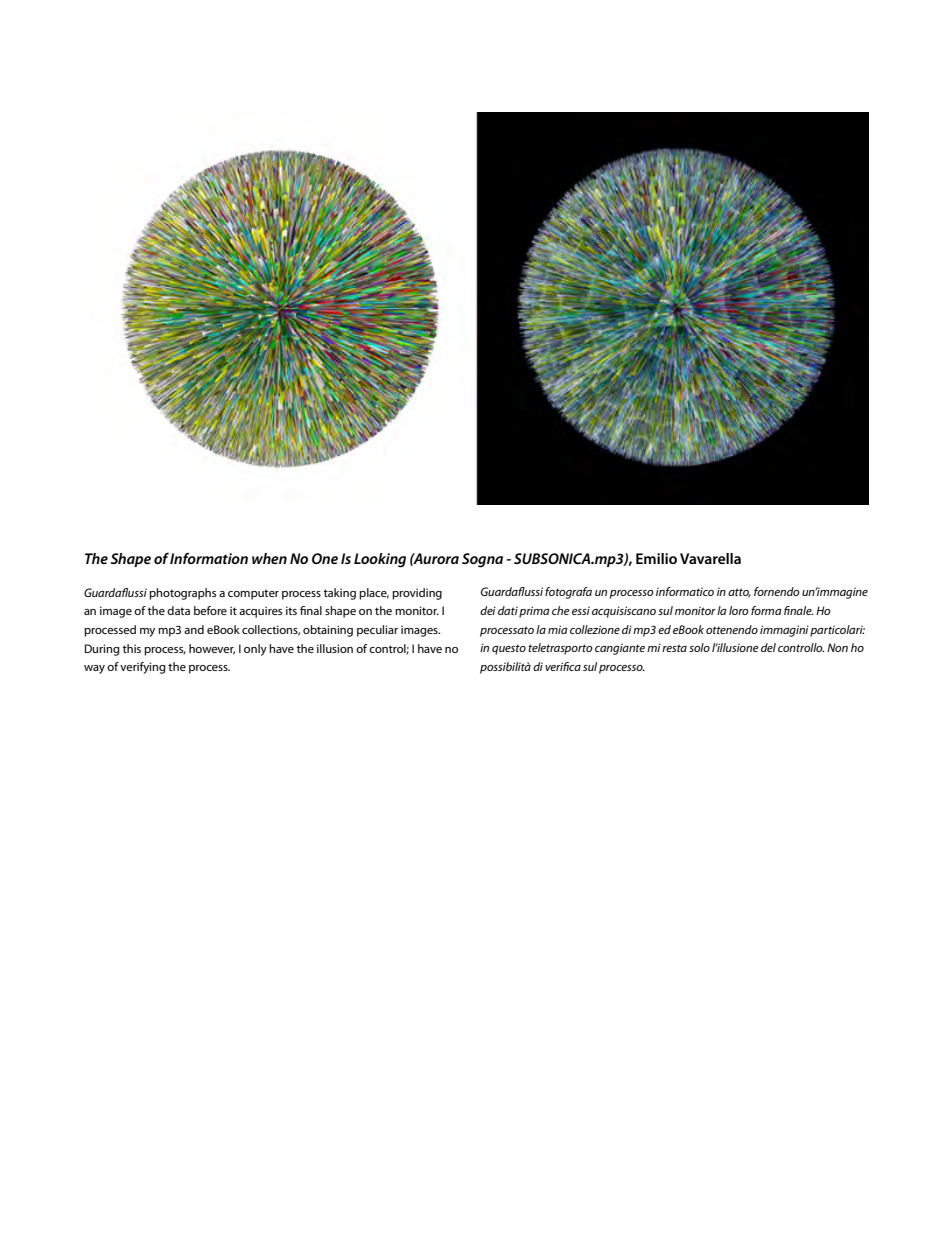 The height and width of the image is (1233, 952). I want to click on data, so click(178, 610).
